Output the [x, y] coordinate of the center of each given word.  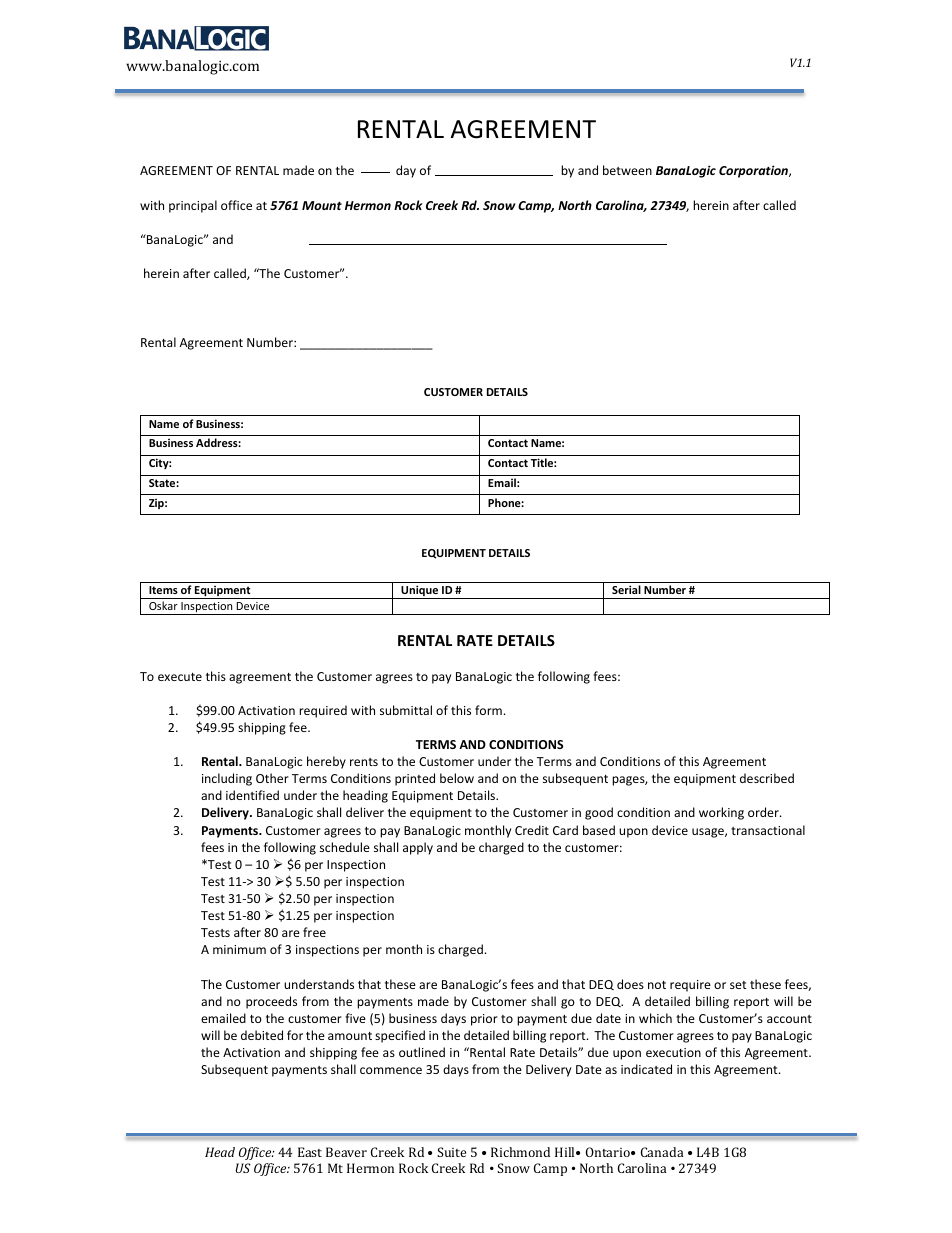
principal [193, 206]
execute [180, 677]
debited [262, 1035]
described [767, 778]
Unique [420, 592]
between [627, 170]
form [488, 710]
